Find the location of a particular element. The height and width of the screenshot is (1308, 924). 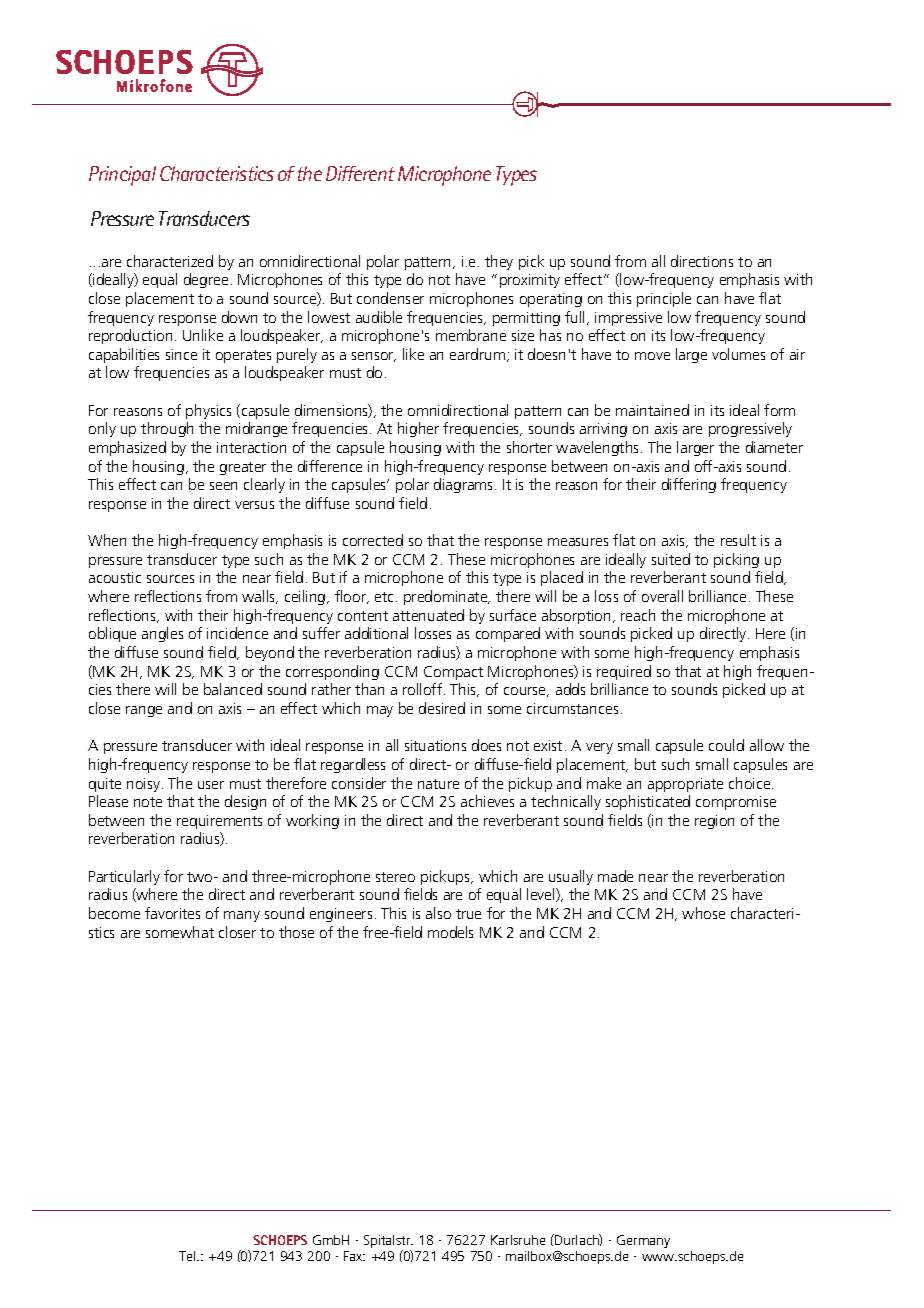

Principal is located at coordinates (122, 176).
